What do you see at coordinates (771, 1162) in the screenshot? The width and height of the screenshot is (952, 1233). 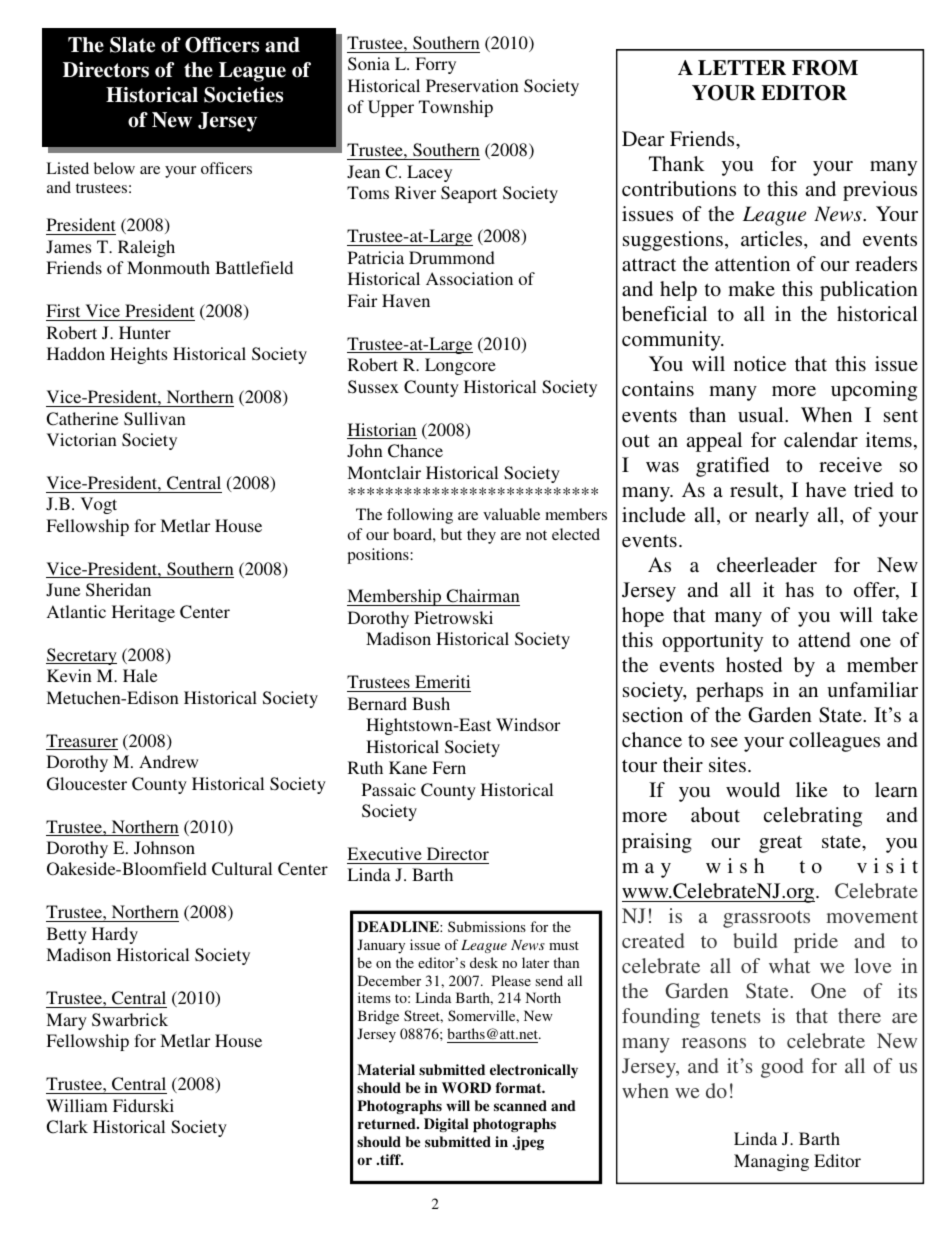 I see `Managing` at bounding box center [771, 1162].
